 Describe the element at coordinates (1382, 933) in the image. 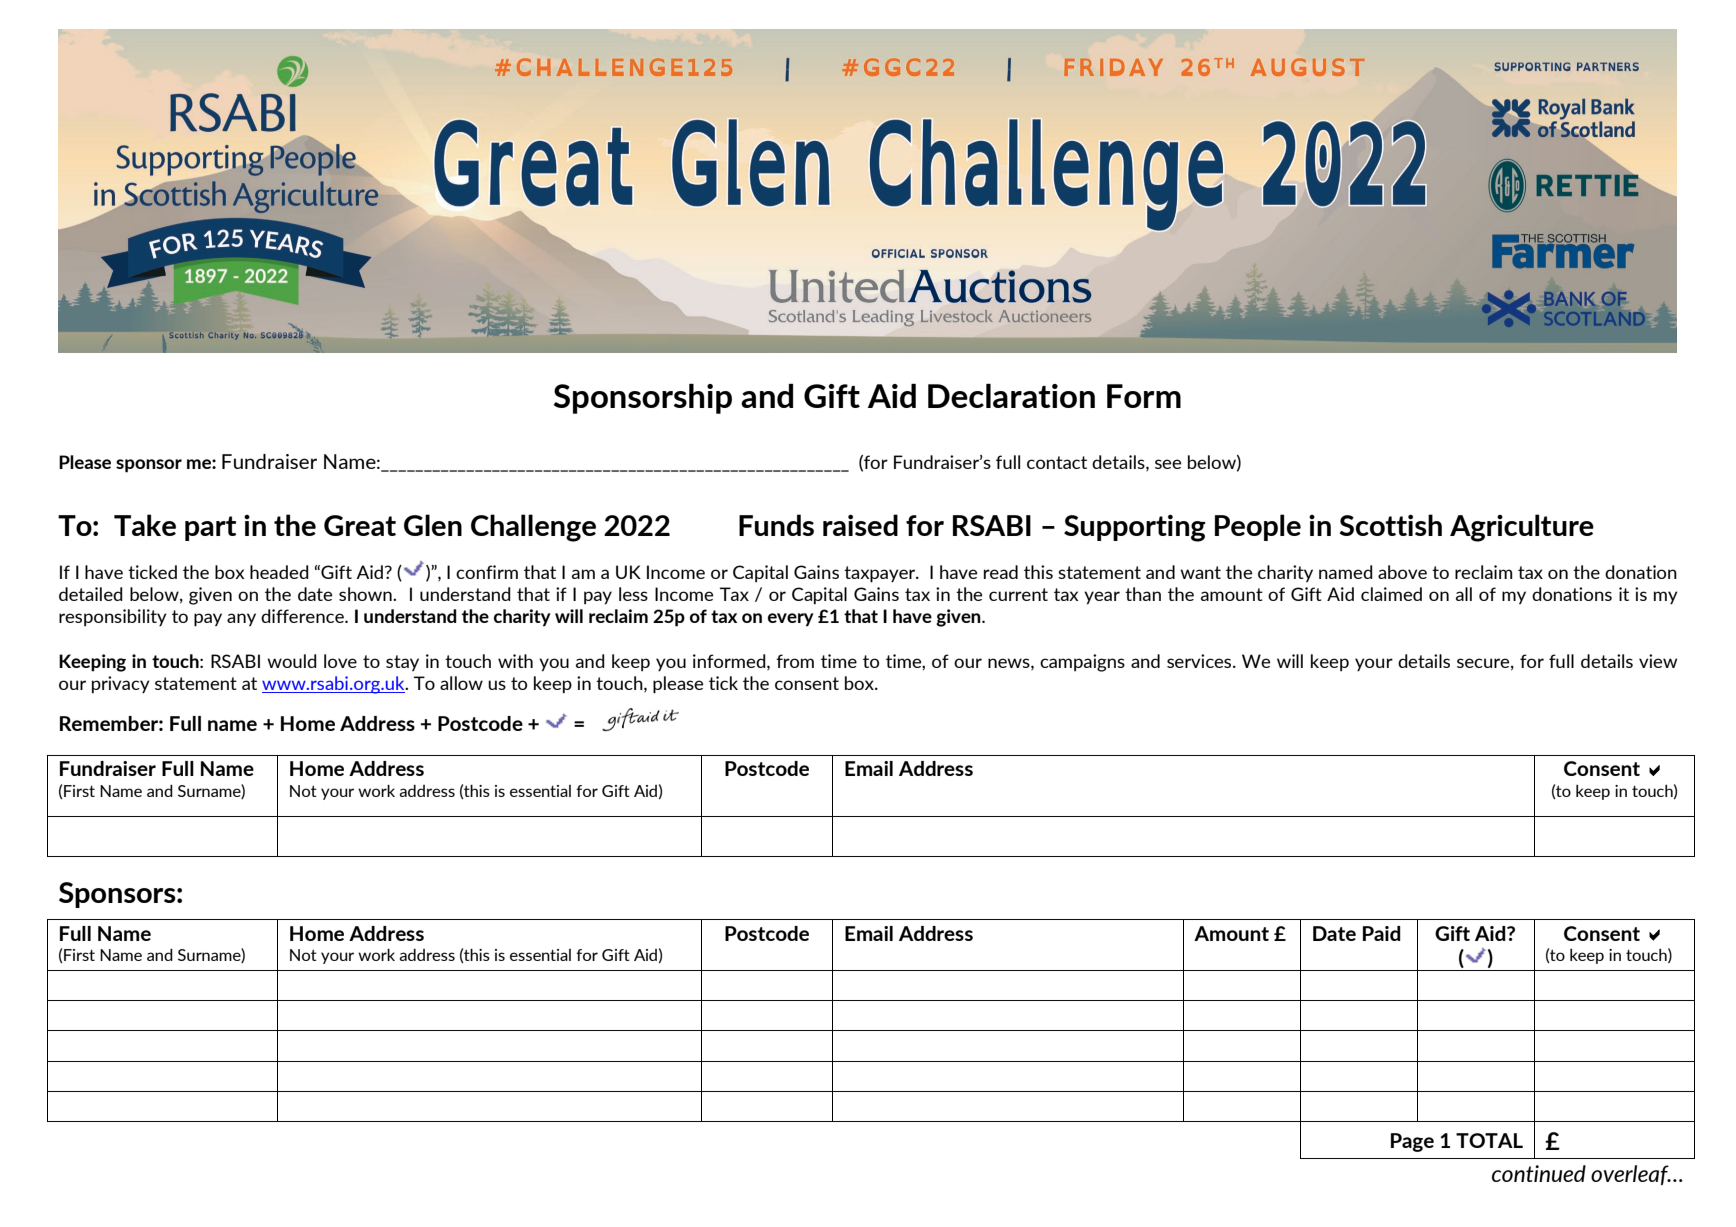

I see `Paid` at that location.
